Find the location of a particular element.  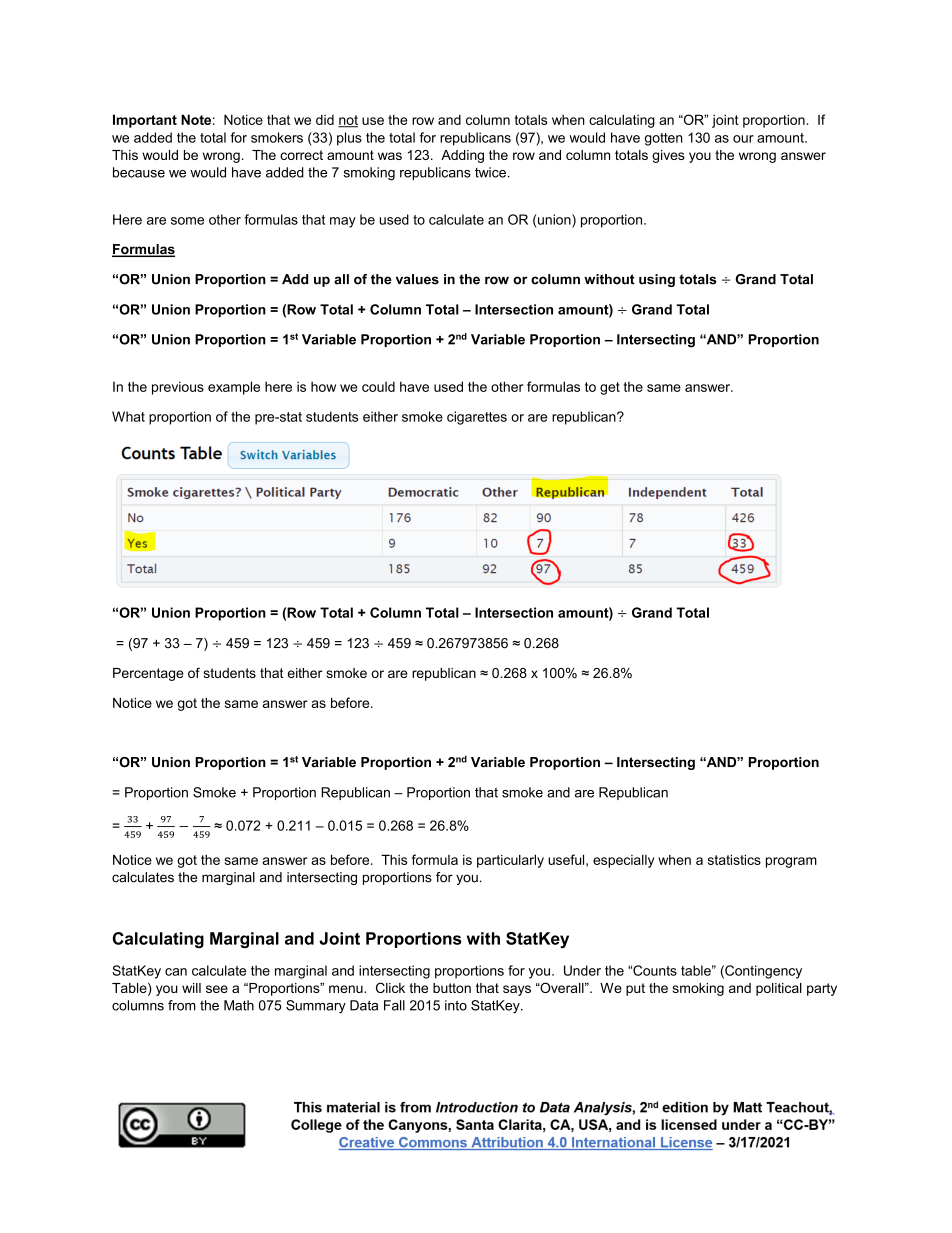

get is located at coordinates (610, 388).
